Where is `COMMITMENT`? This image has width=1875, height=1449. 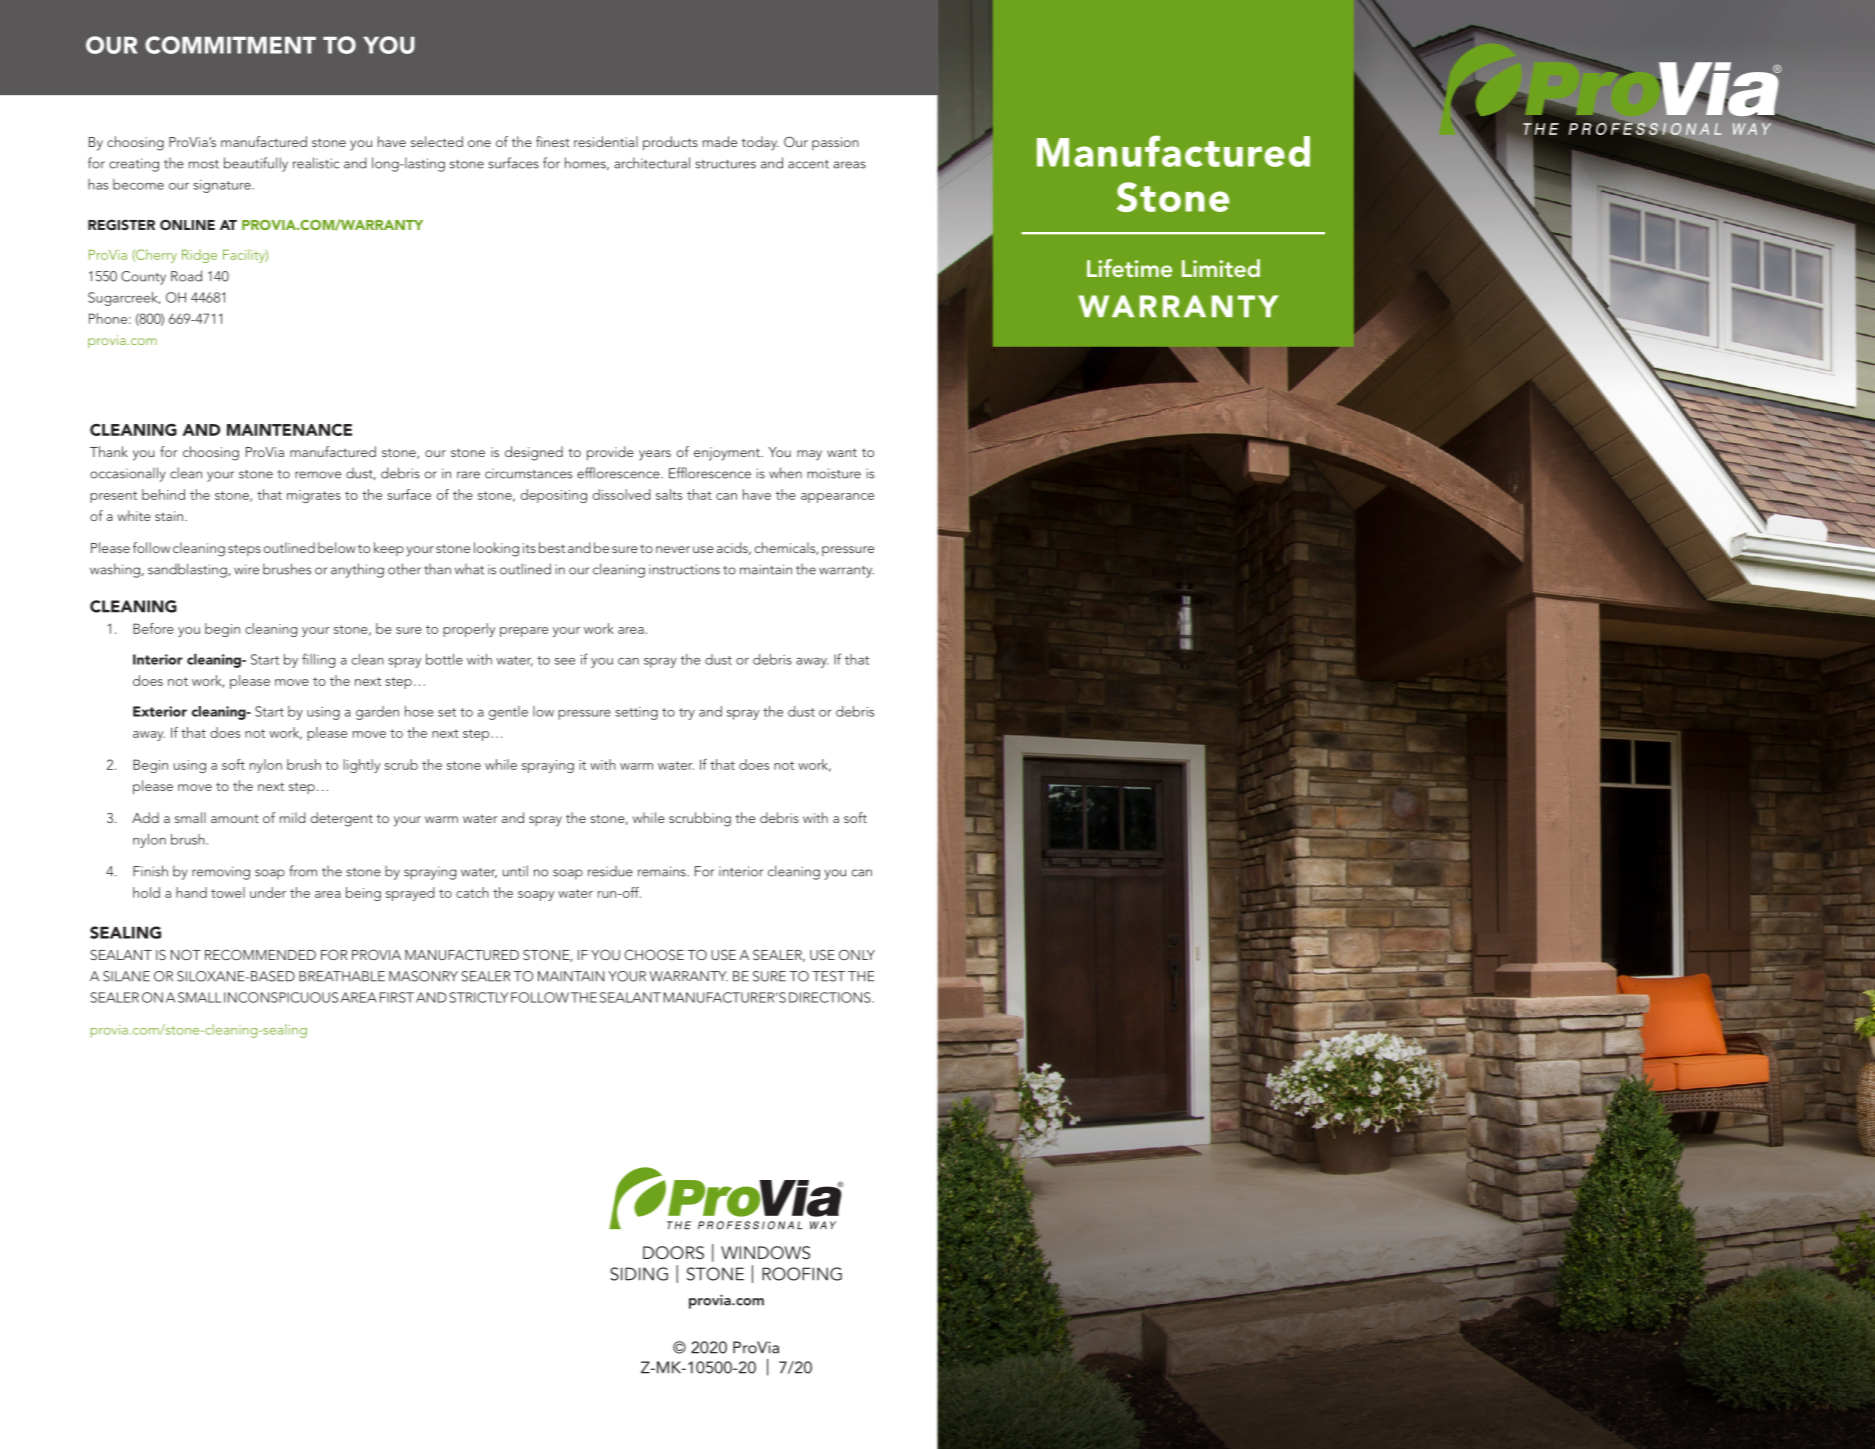 COMMITMENT is located at coordinates (230, 45).
